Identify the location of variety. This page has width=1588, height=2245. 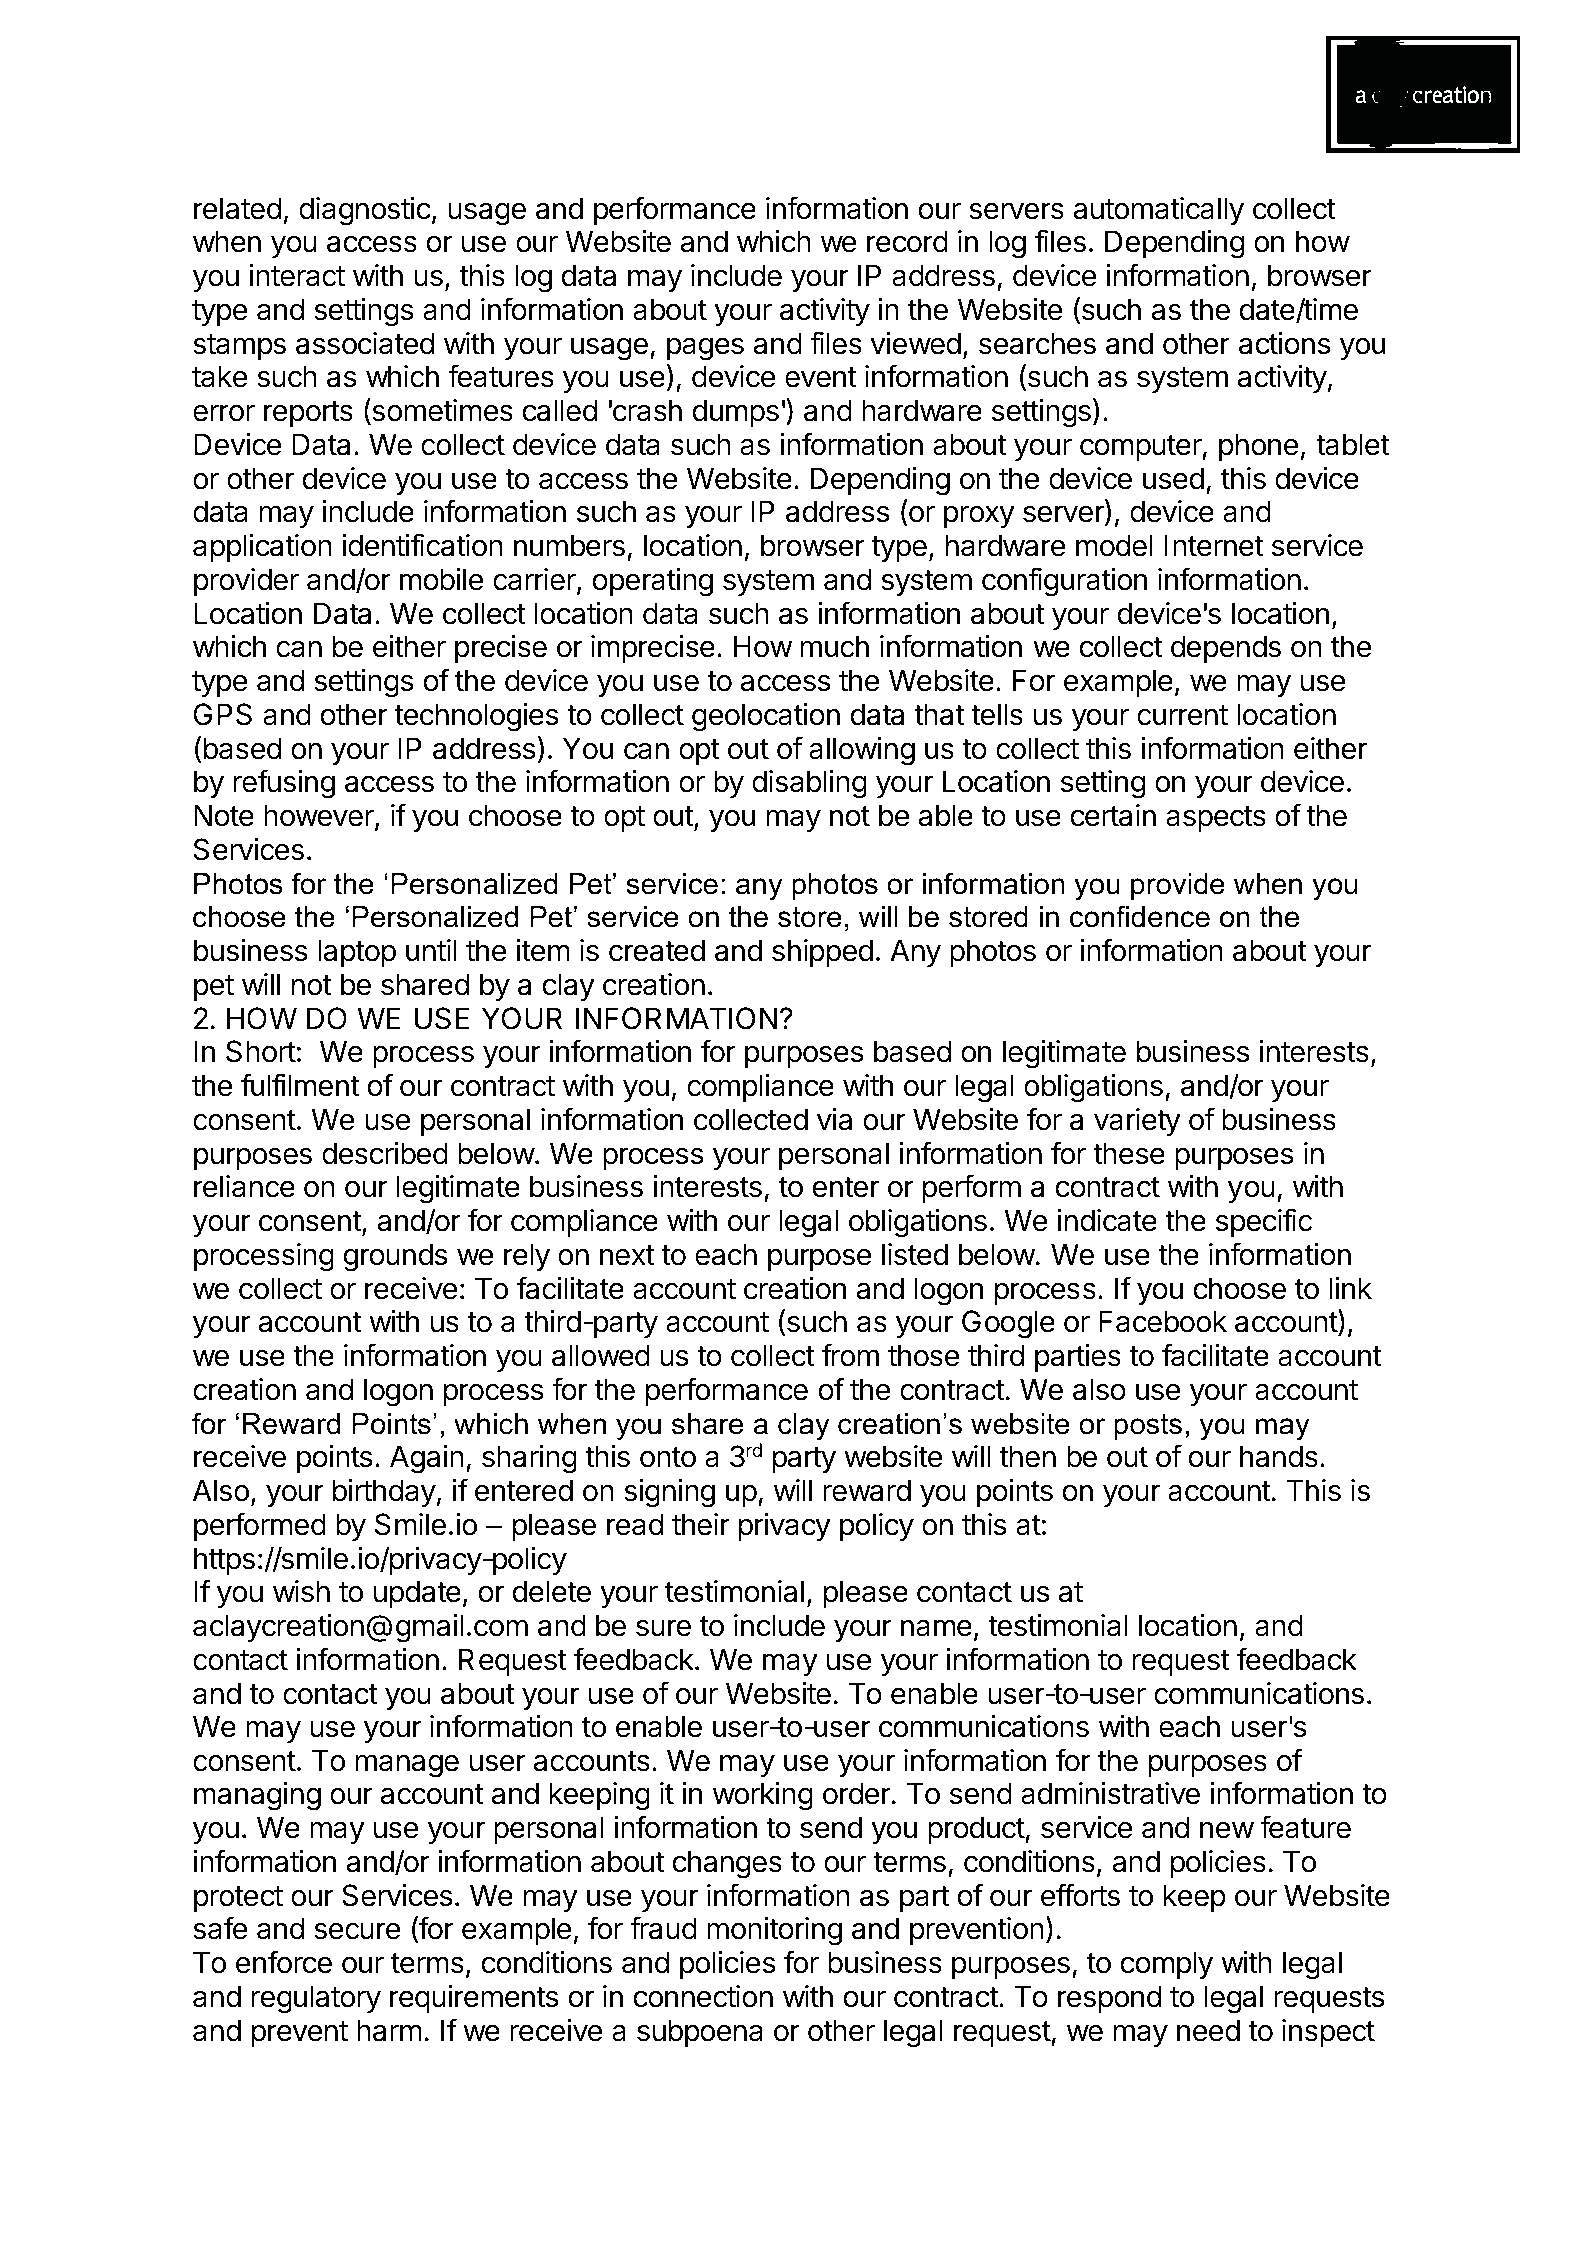
(1137, 1122).
